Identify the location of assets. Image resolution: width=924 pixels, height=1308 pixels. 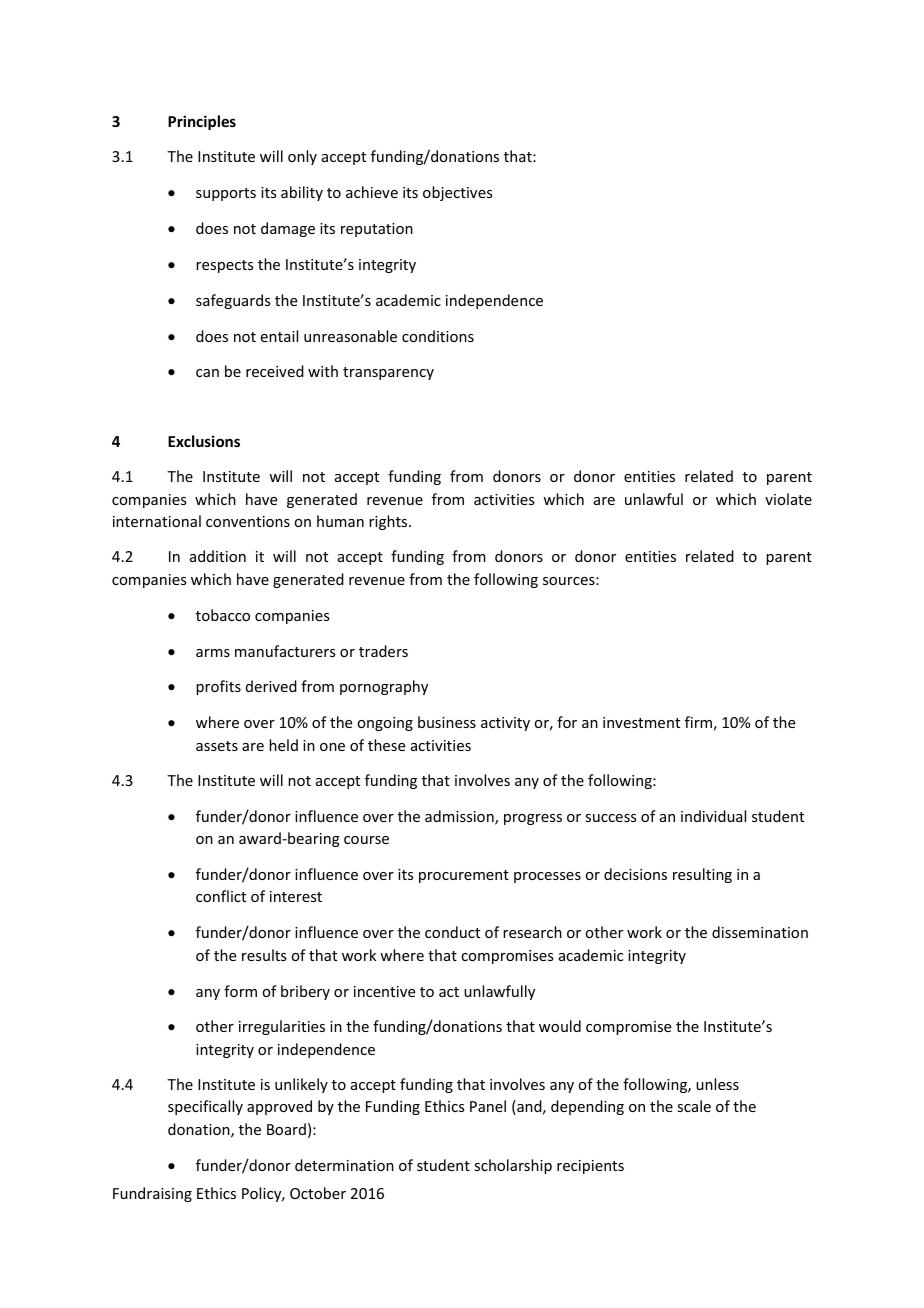
(217, 746).
